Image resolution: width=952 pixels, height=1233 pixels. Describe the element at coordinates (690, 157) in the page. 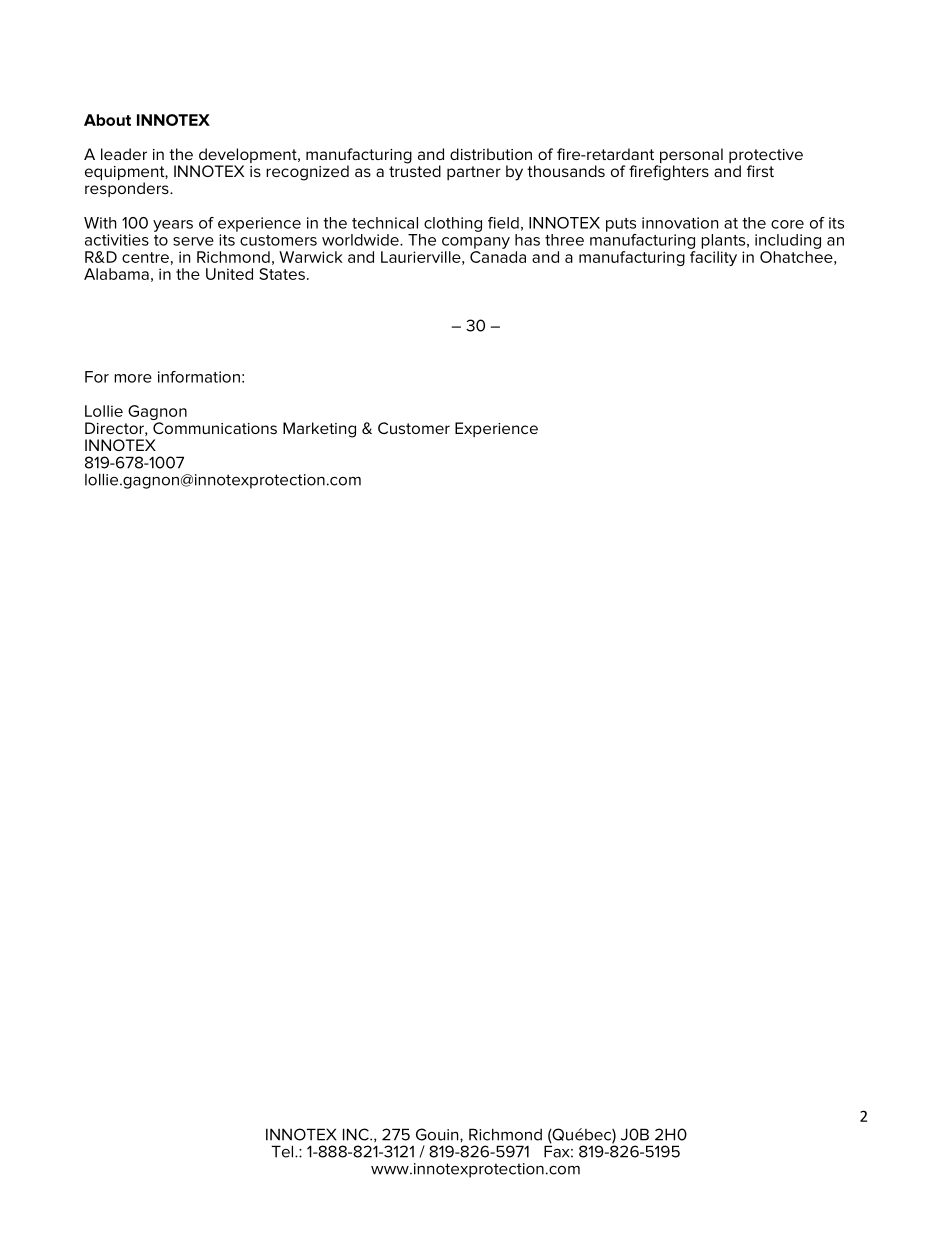

I see `personal` at that location.
